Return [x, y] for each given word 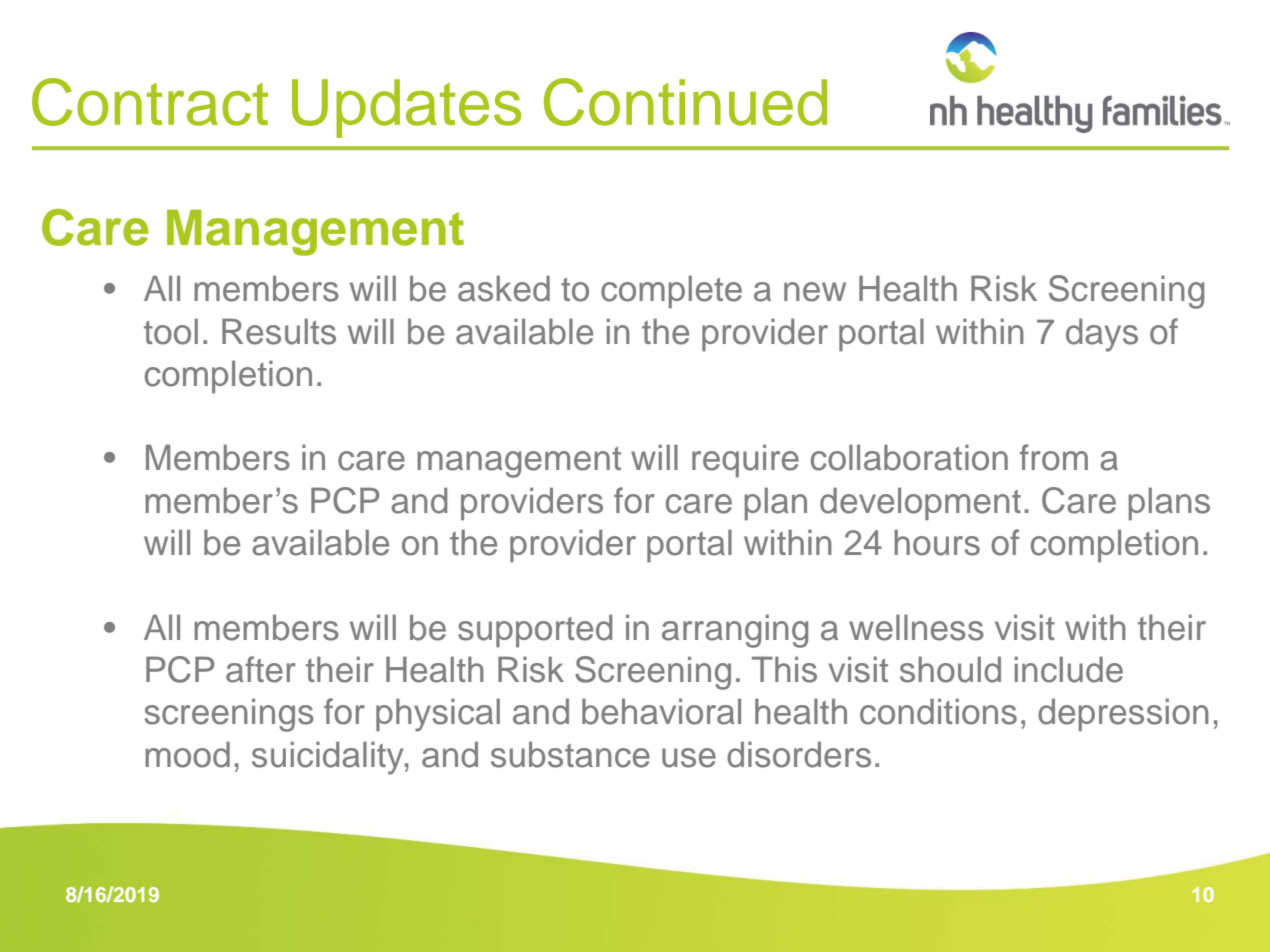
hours [937, 542]
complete [671, 291]
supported [535, 630]
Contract [150, 102]
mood [187, 754]
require [745, 460]
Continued [685, 102]
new [815, 292]
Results [279, 331]
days [1102, 335]
